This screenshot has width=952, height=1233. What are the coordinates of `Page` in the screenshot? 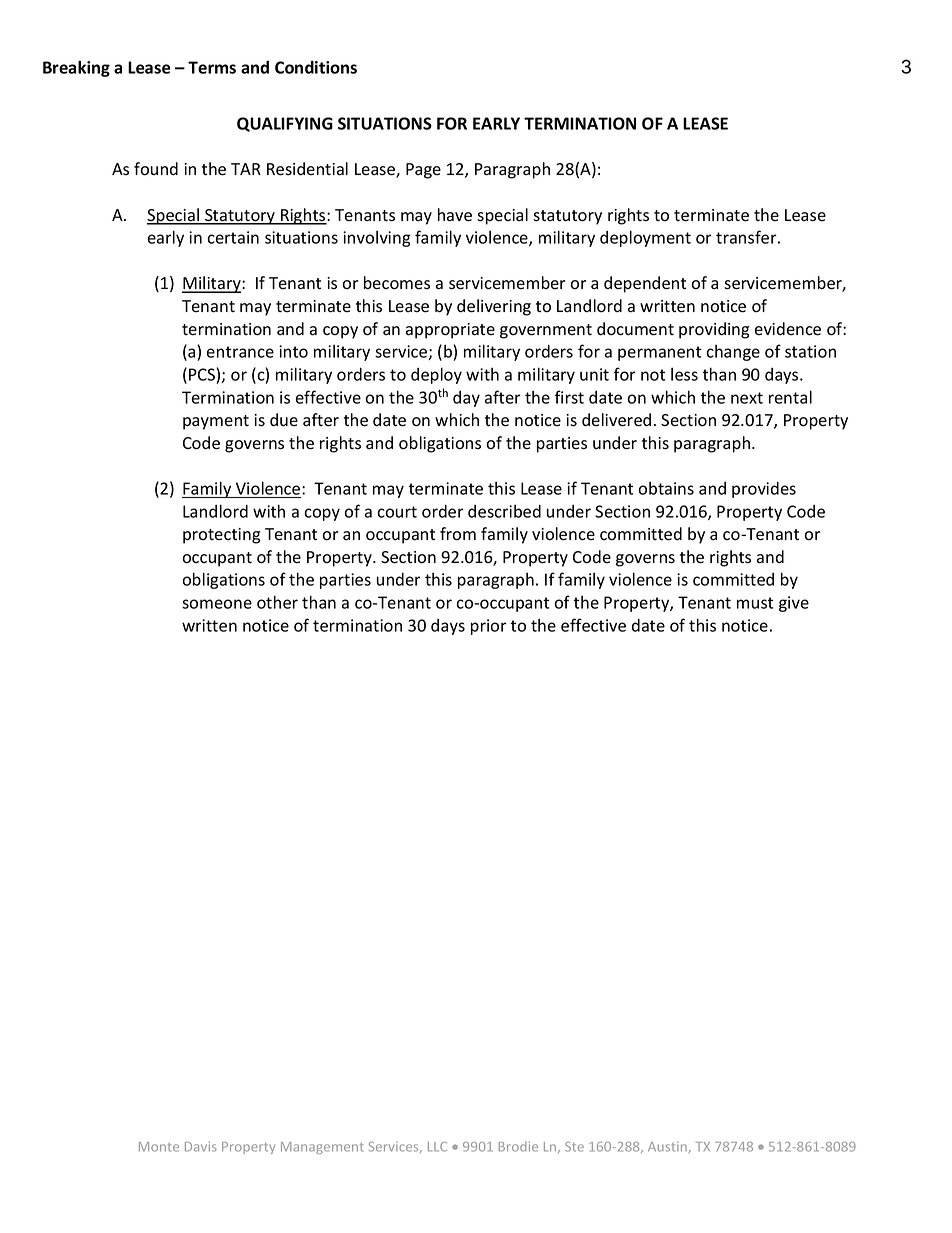 It's located at (423, 171).
